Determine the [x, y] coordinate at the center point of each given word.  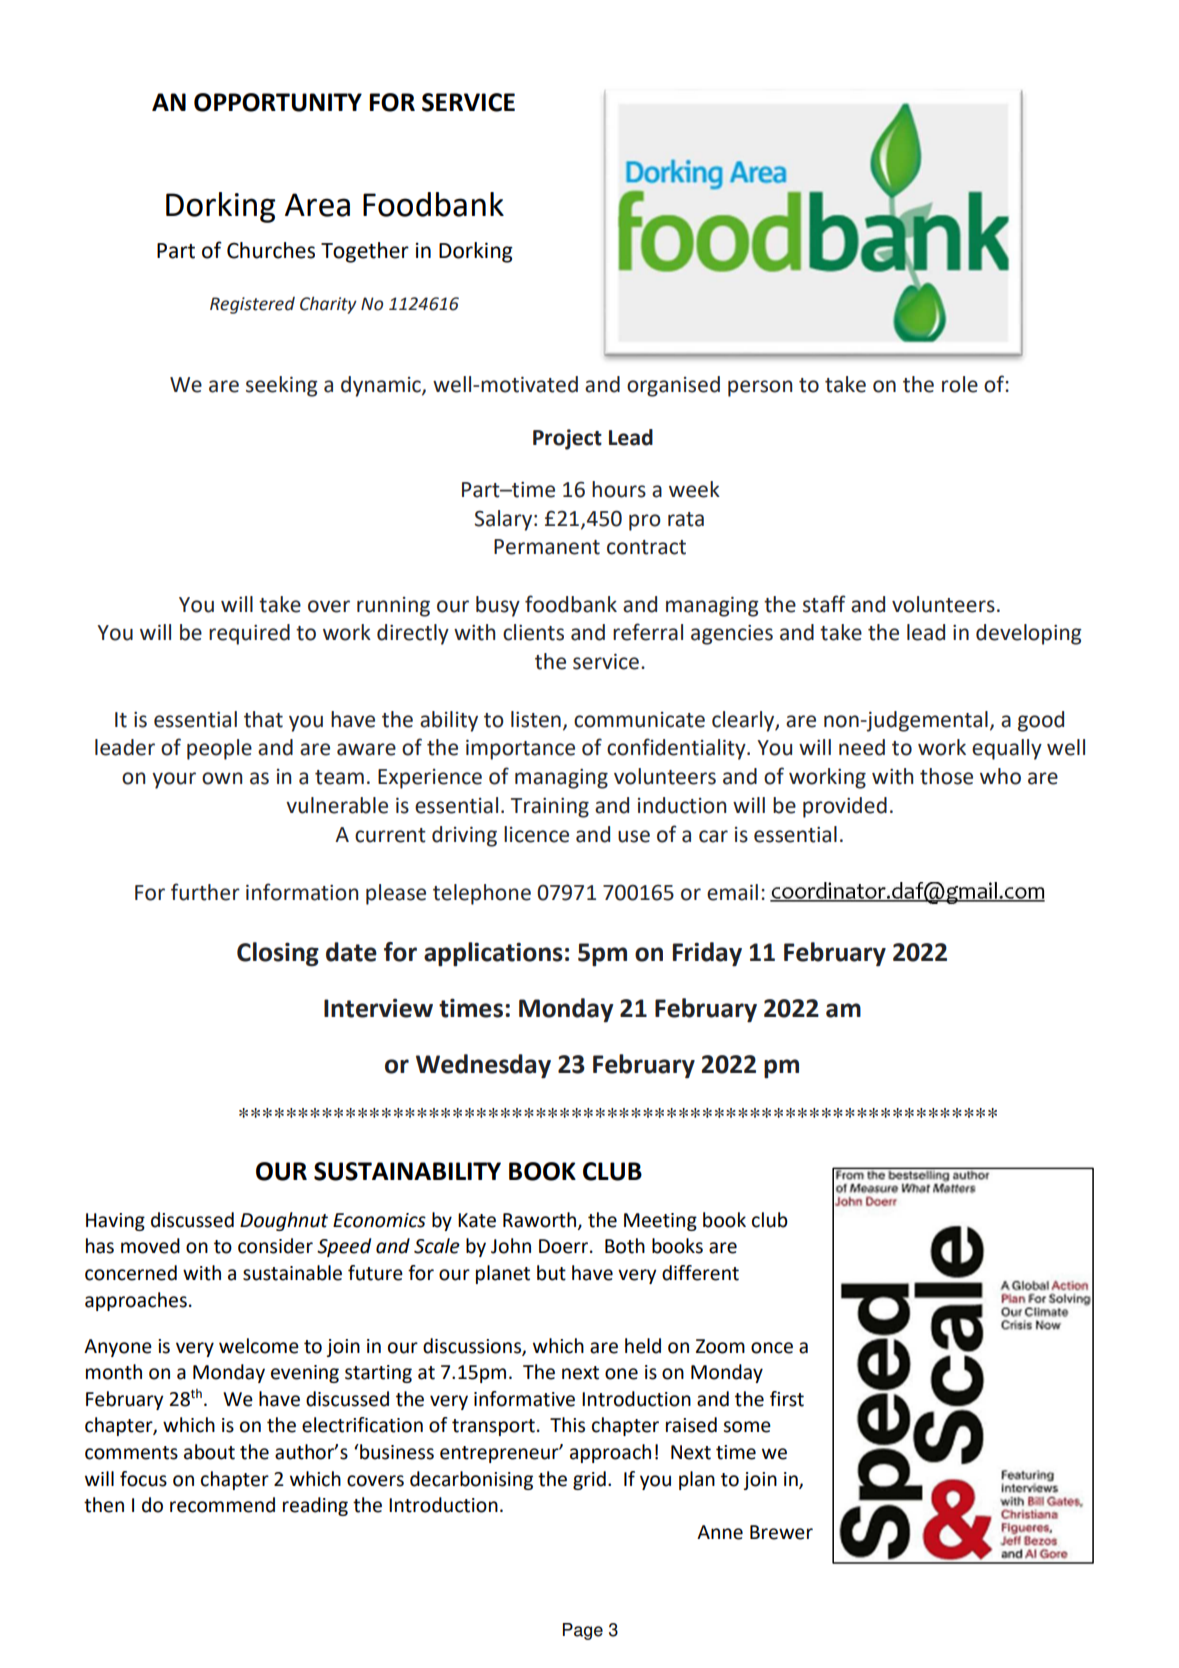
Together [365, 252]
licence [536, 834]
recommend [222, 1505]
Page [583, 1631]
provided [845, 807]
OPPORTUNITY [278, 102]
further [205, 892]
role [960, 384]
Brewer [781, 1532]
